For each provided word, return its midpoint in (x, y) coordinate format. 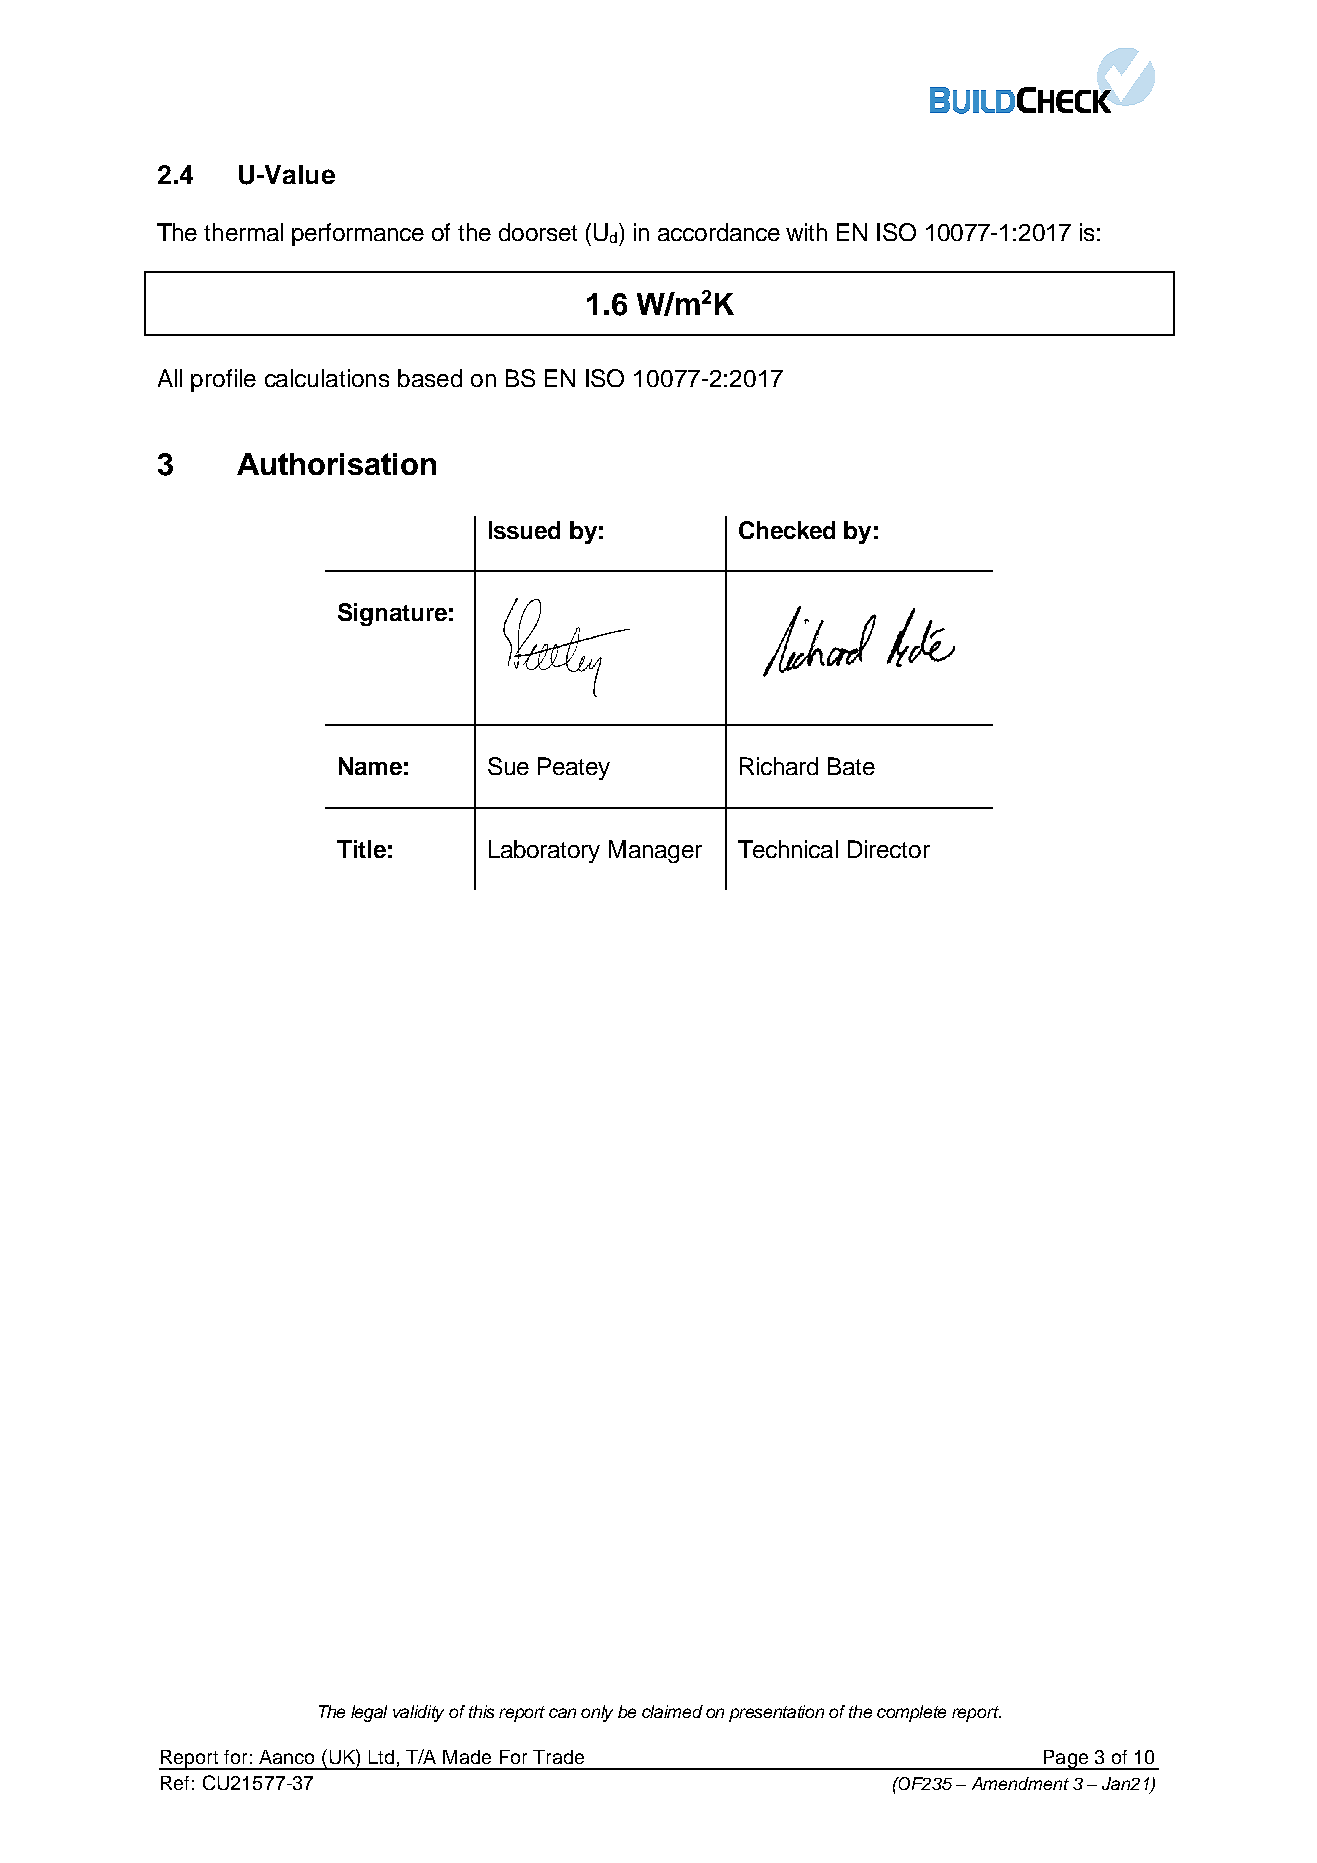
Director (889, 849)
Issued (524, 530)
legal (369, 1713)
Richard (779, 766)
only (597, 1713)
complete (911, 1713)
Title (361, 849)
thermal (243, 232)
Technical (788, 849)
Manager (655, 851)
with (806, 232)
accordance (719, 232)
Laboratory (544, 851)
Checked (787, 530)
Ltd (381, 1757)
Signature (392, 614)
